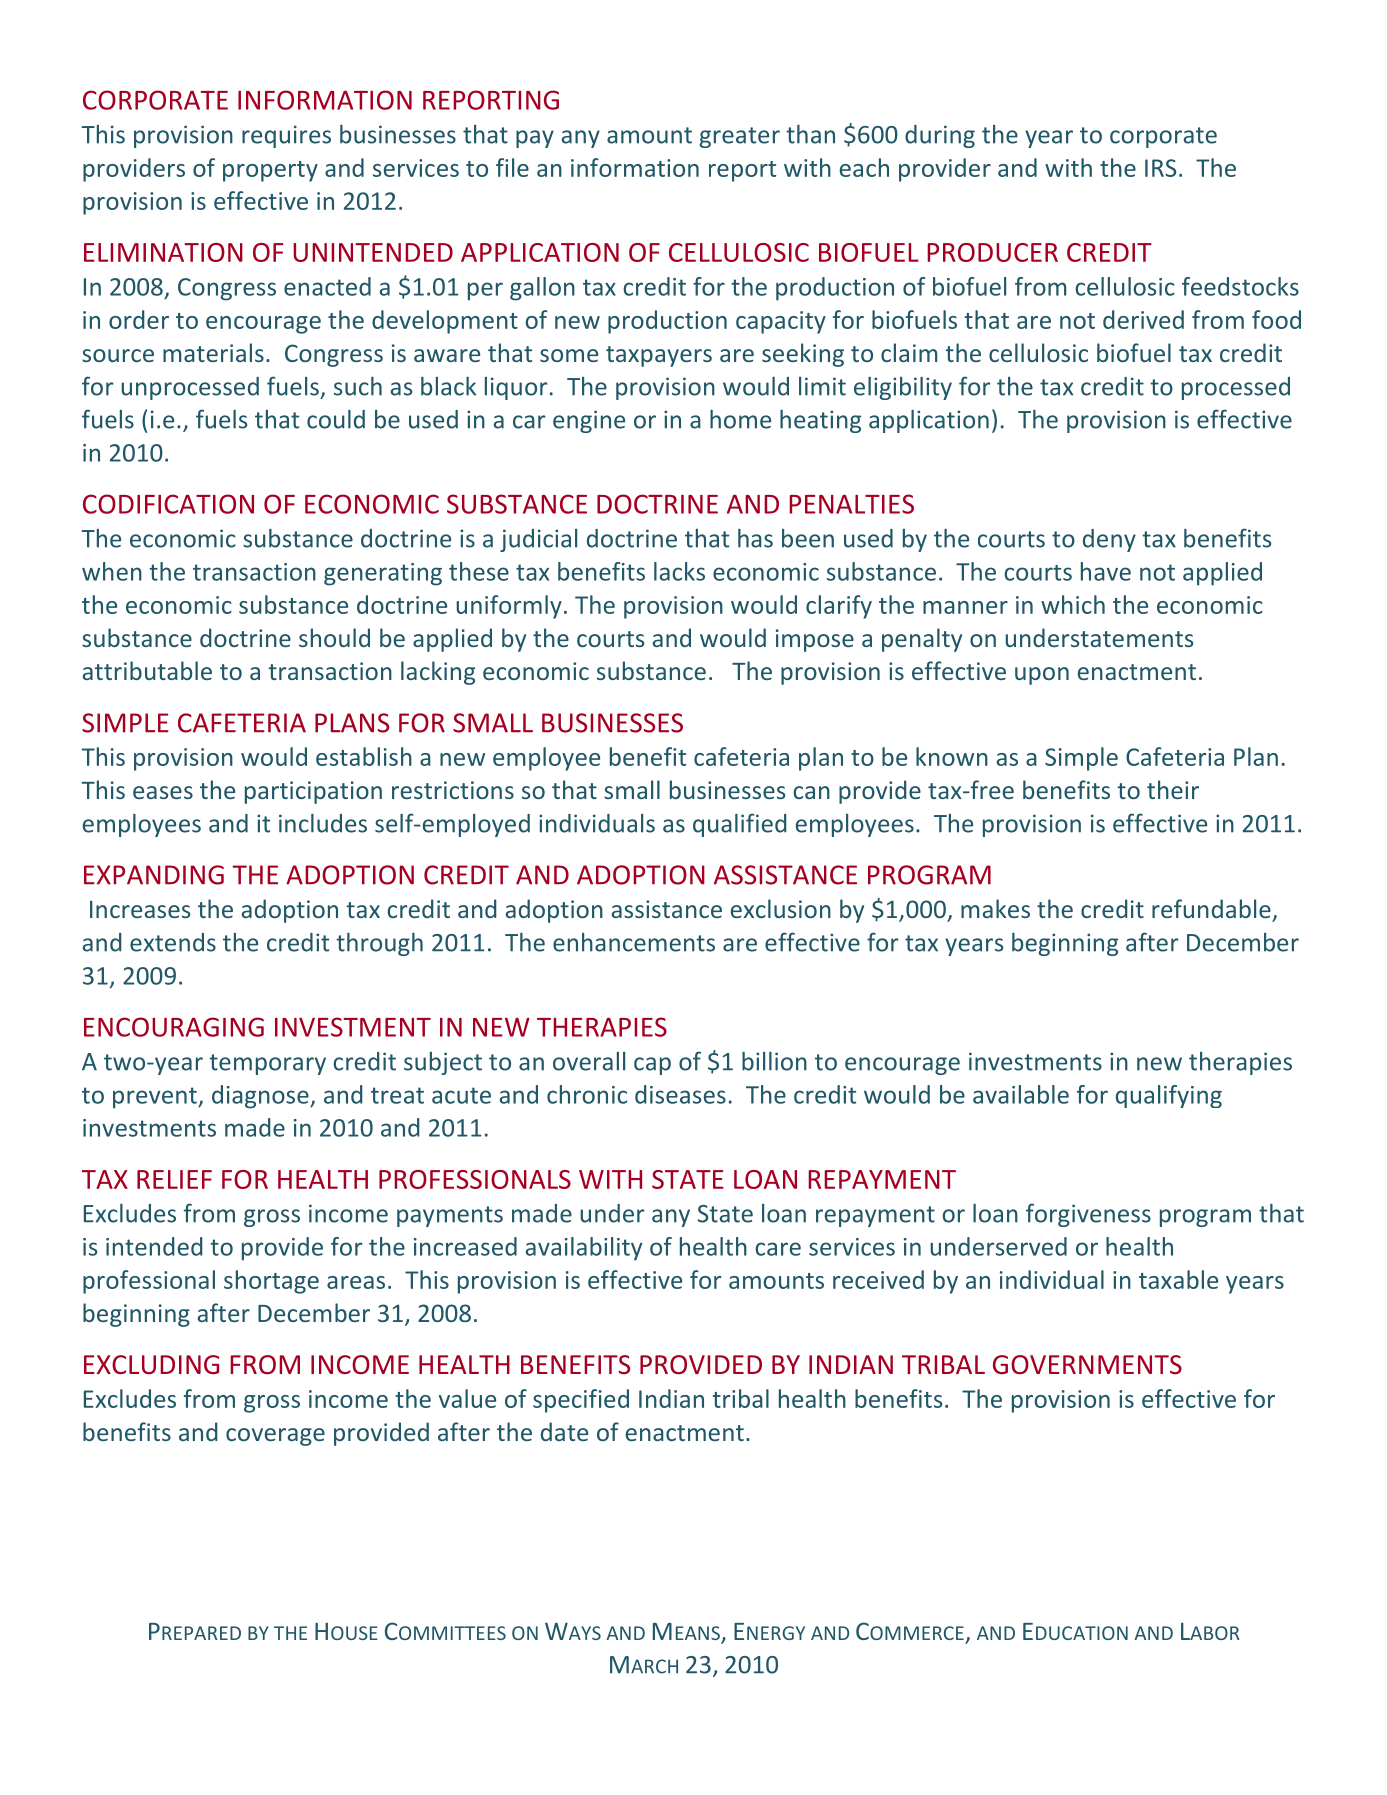 Image resolution: width=1387 pixels, height=1795 pixels. Describe the element at coordinates (334, 637) in the page. I see `should` at that location.
